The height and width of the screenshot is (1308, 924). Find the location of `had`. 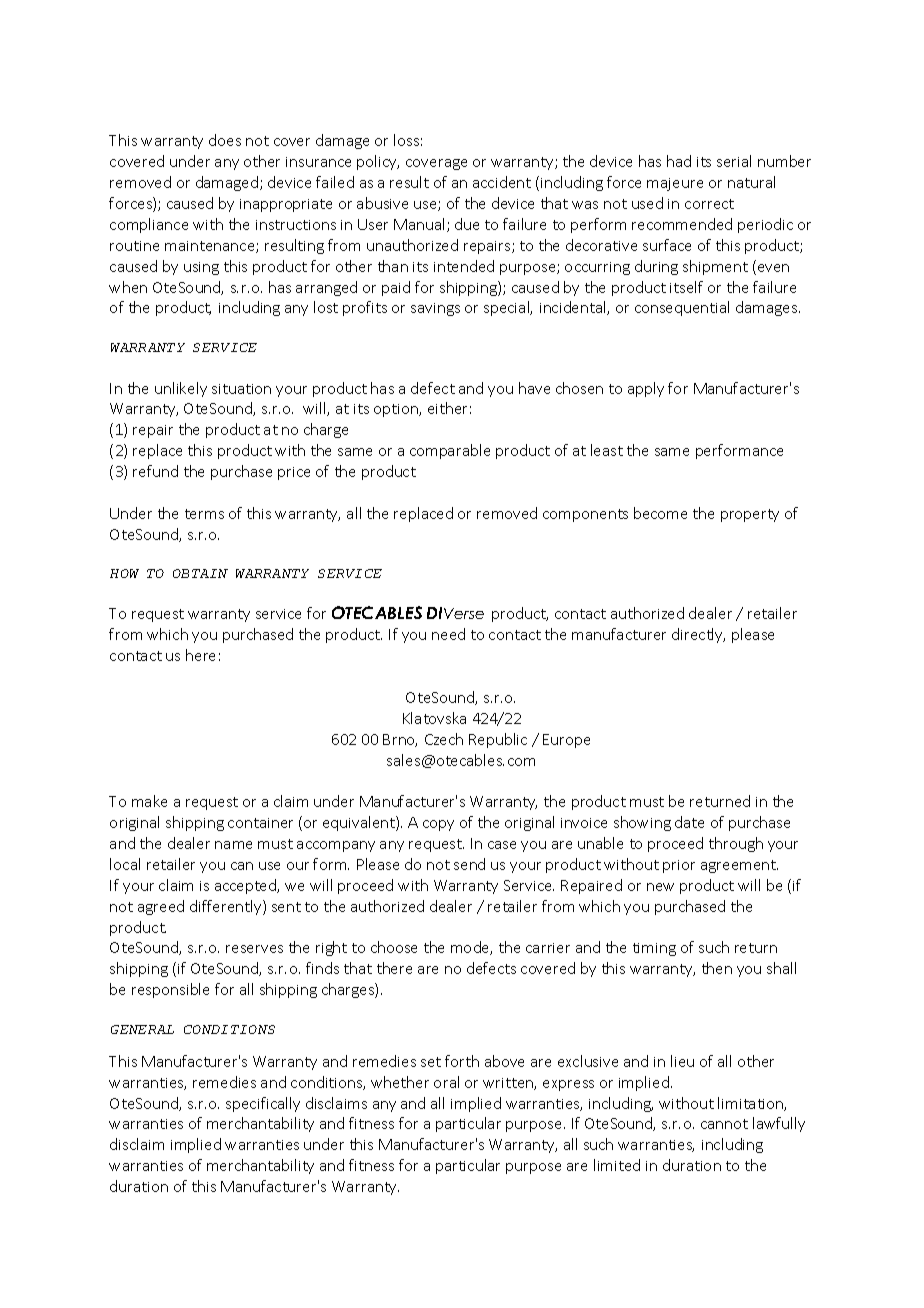

had is located at coordinates (679, 161).
